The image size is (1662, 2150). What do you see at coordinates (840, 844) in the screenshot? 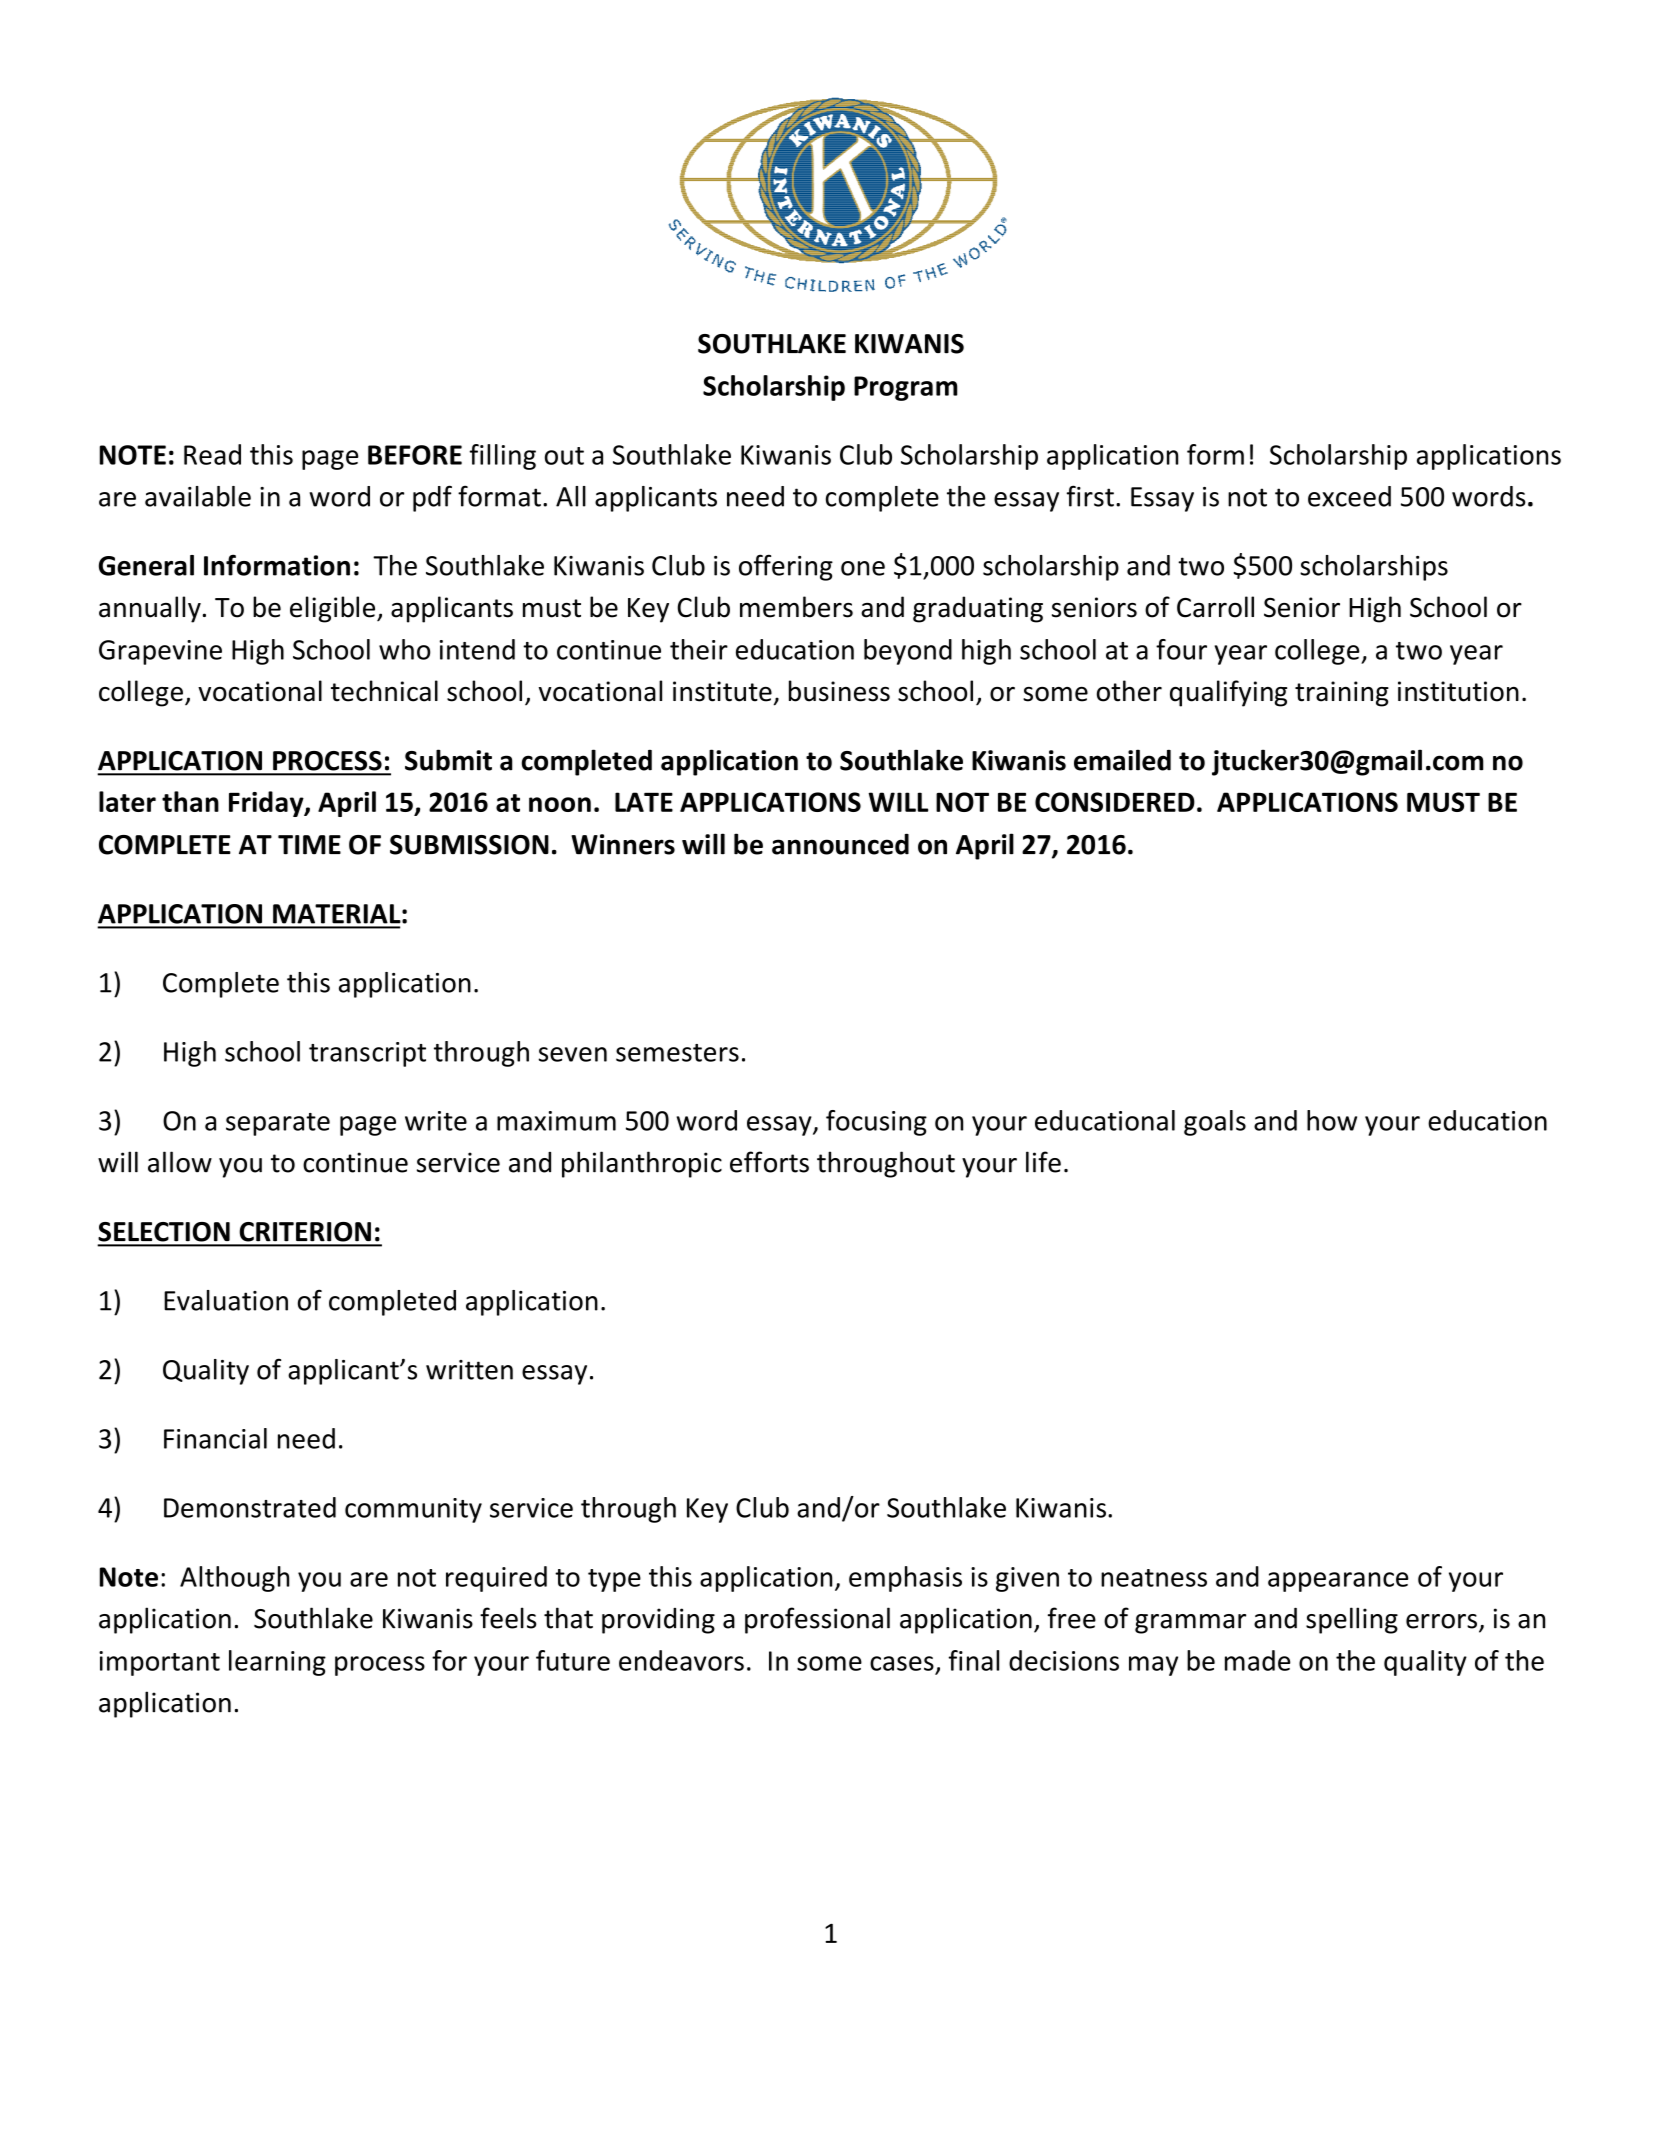
I see `announced` at bounding box center [840, 844].
